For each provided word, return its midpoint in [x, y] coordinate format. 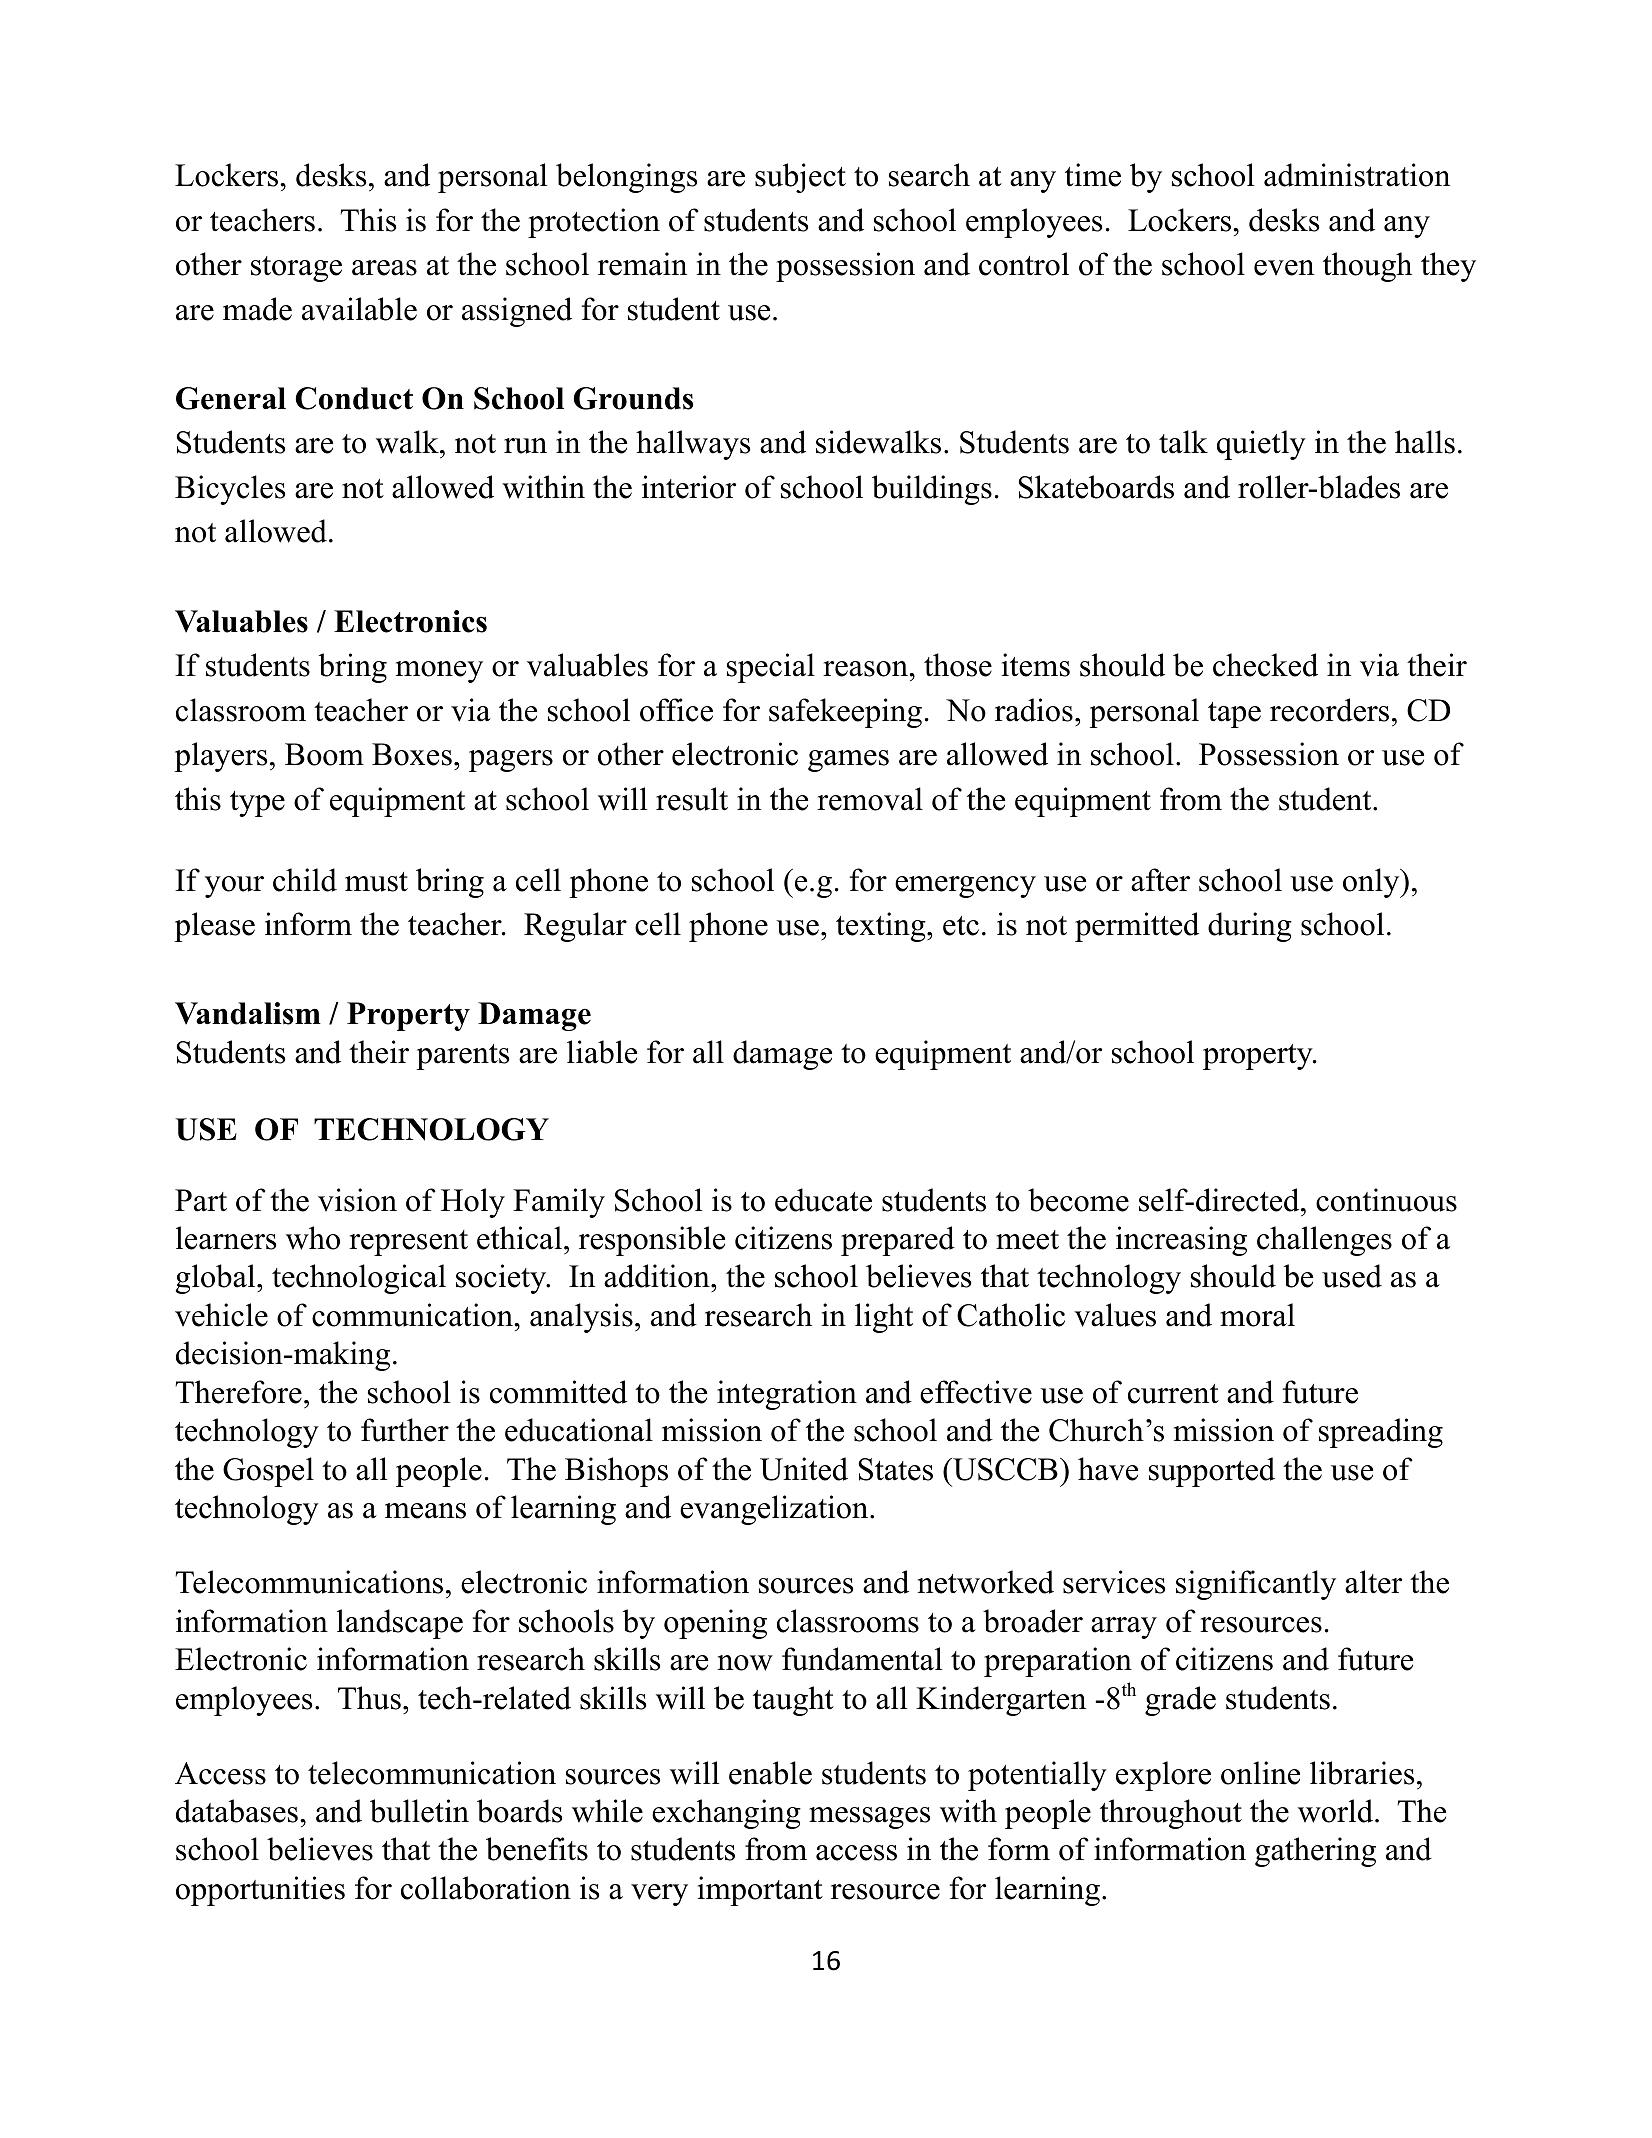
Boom [324, 754]
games [848, 761]
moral [1257, 1315]
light [884, 1318]
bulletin [419, 1811]
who [313, 1238]
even [1284, 268]
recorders [1329, 710]
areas [384, 268]
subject [800, 178]
